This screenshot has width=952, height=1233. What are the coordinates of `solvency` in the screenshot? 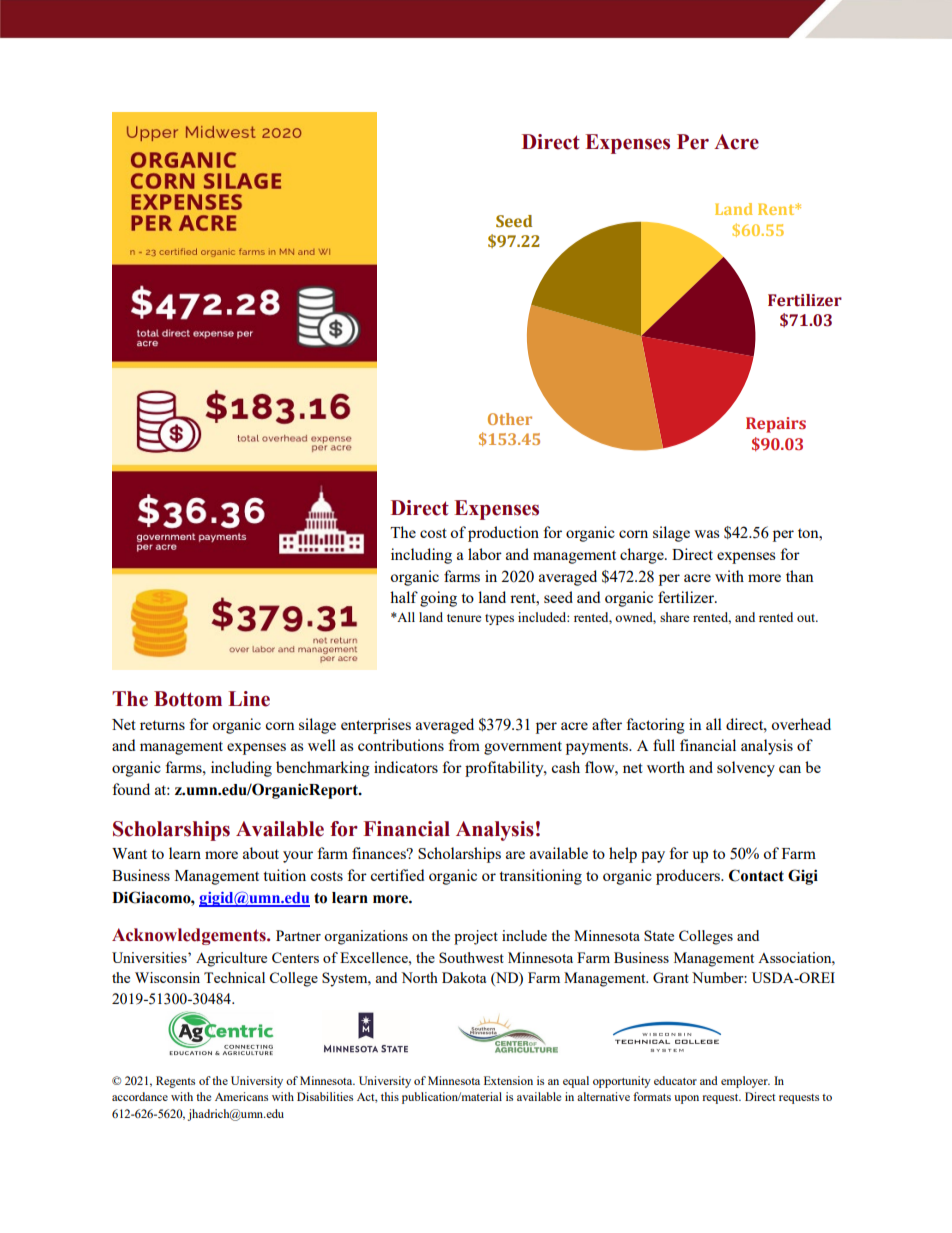 It's located at (746, 769).
